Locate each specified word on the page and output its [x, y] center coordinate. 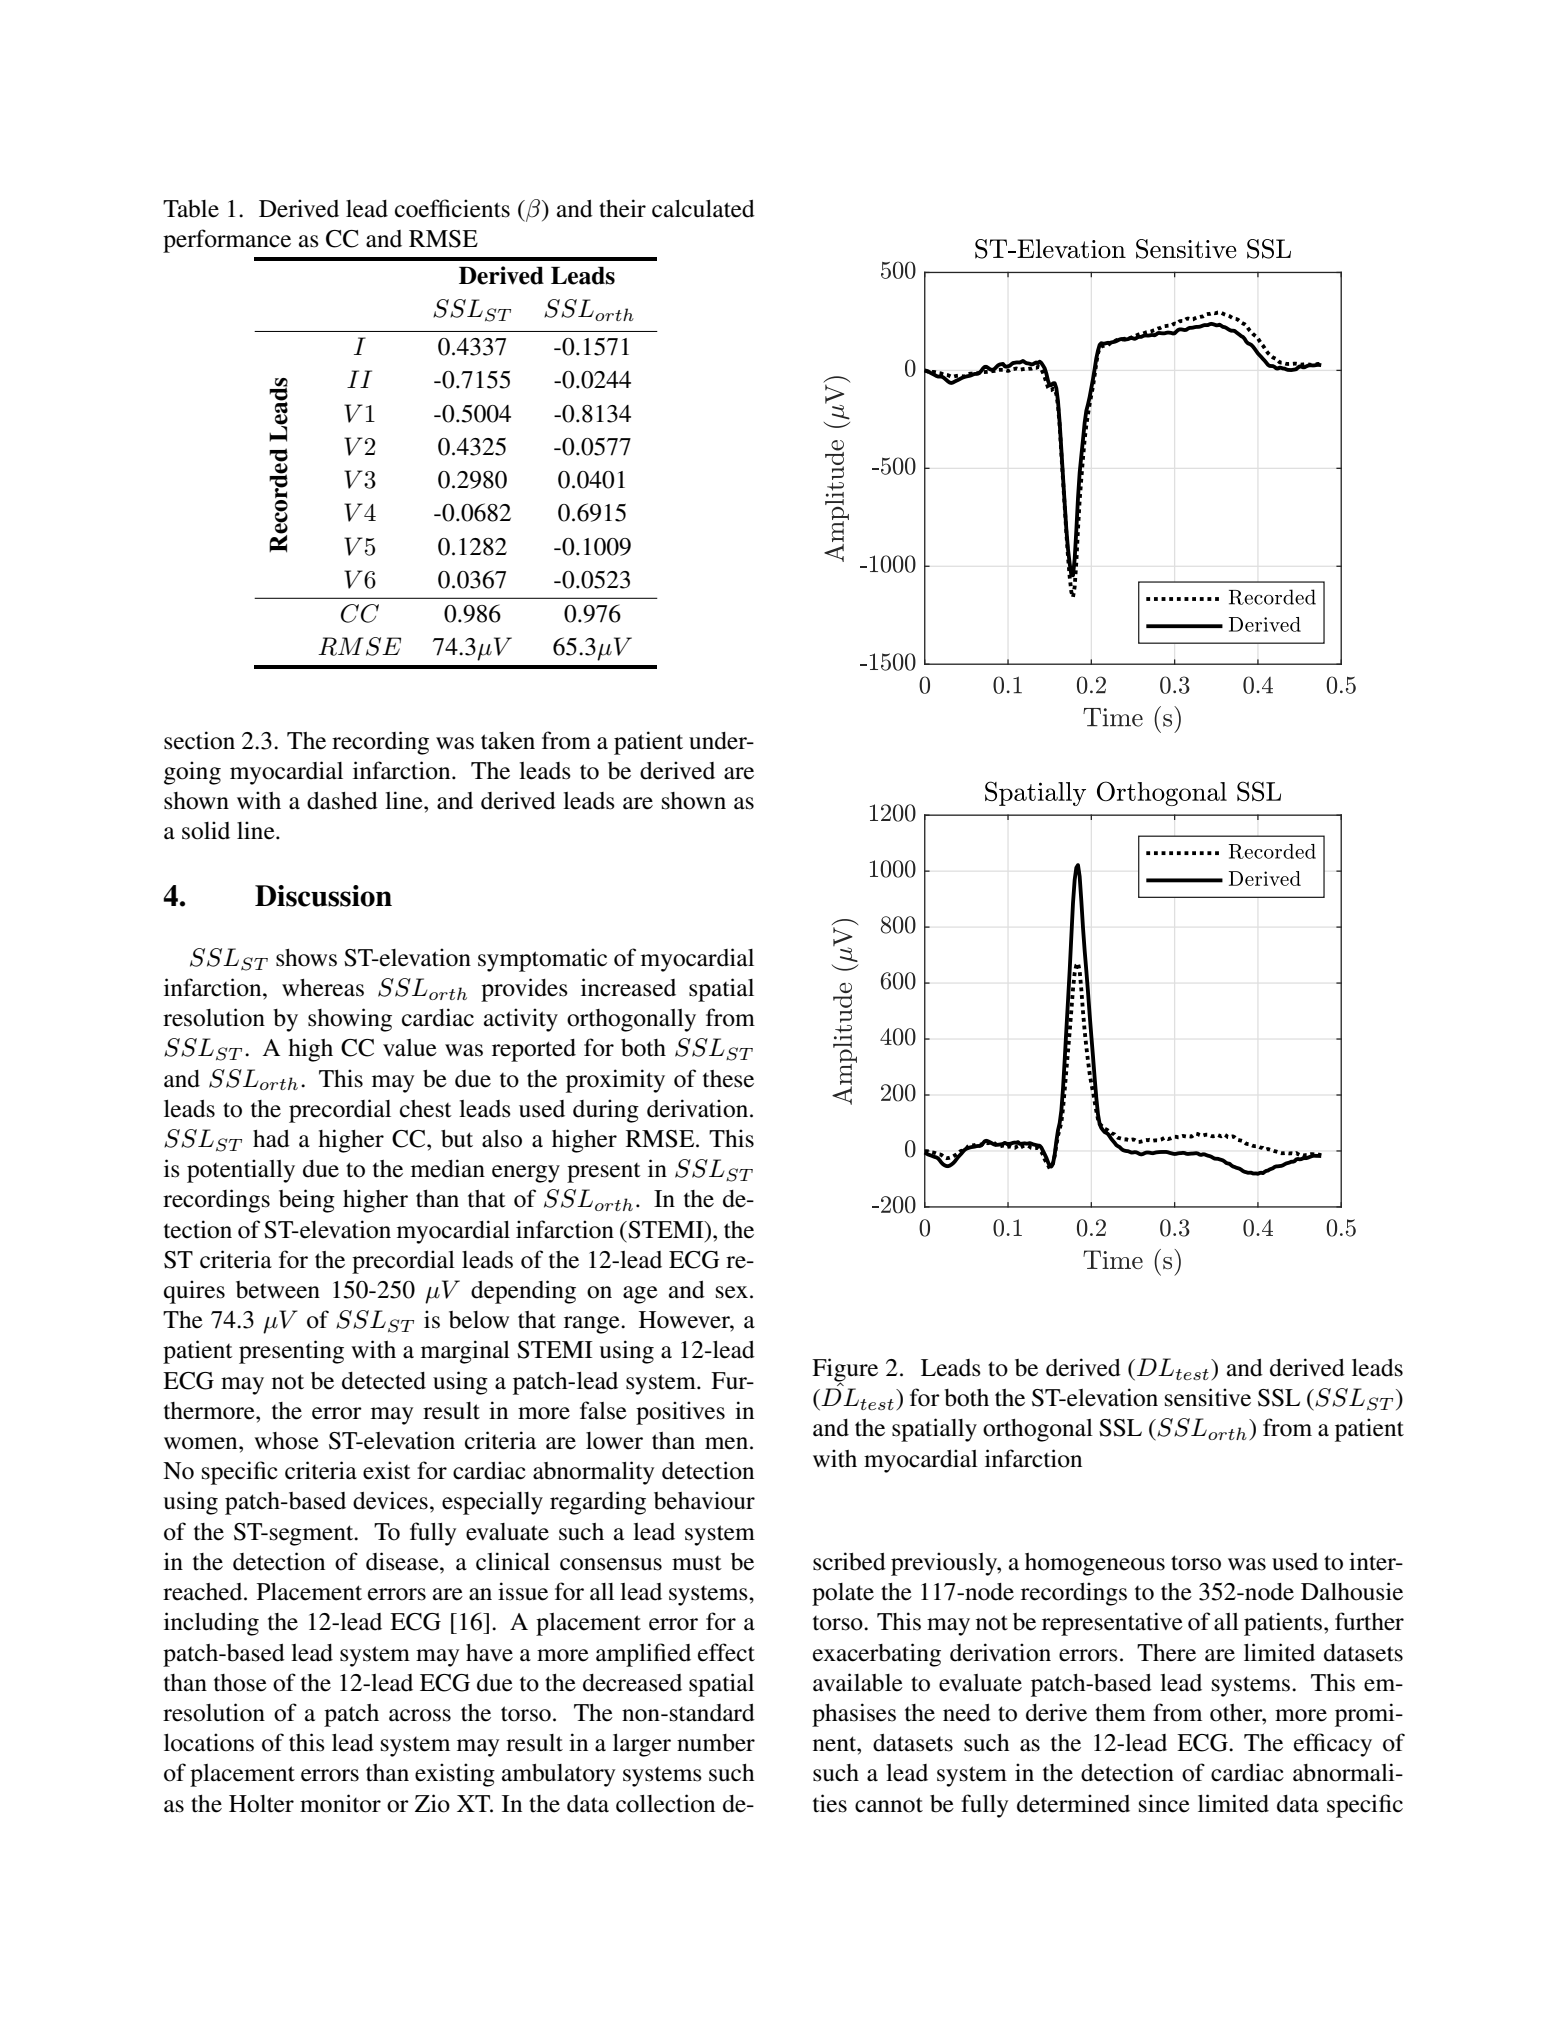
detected [384, 1381]
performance [227, 241]
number [716, 1743]
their [622, 208]
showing [350, 1020]
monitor [340, 1803]
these [728, 1079]
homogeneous [1095, 1564]
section [199, 740]
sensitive [1208, 1397]
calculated [703, 209]
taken [508, 741]
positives [680, 1413]
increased [628, 987]
